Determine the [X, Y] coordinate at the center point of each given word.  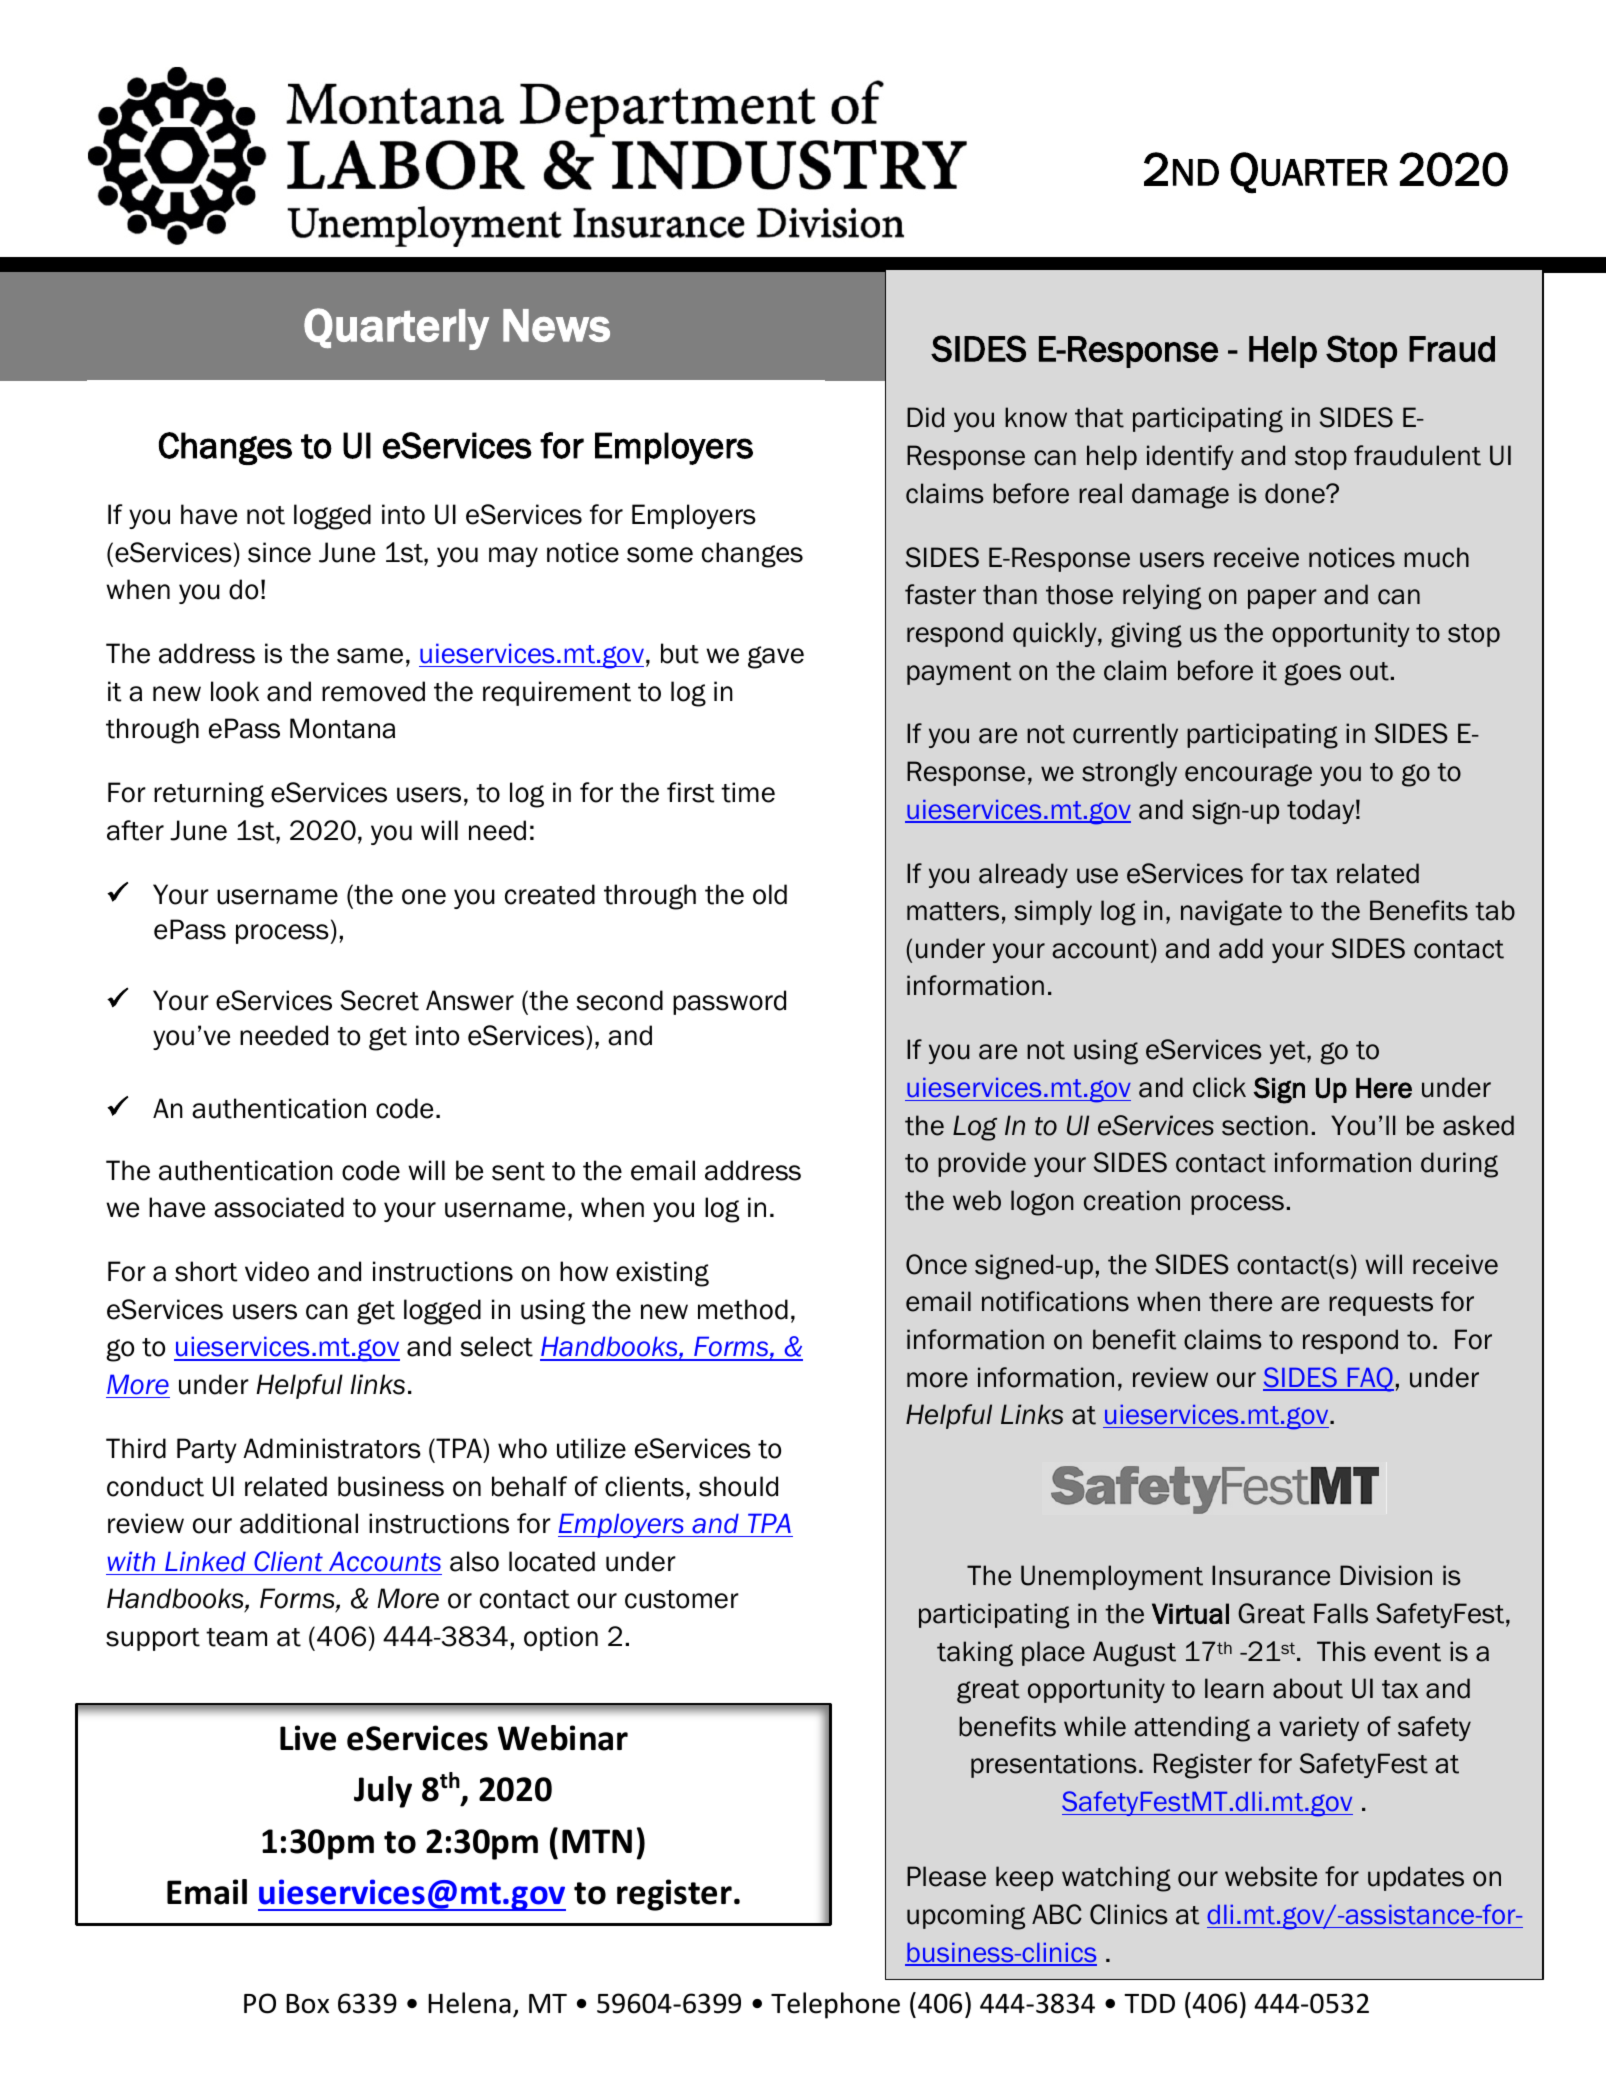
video [277, 1271]
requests [1381, 1304]
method [743, 1309]
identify [1190, 457]
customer [682, 1599]
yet [1289, 1052]
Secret [380, 1000]
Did [925, 417]
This [1341, 1651]
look [235, 691]
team [236, 1637]
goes [1312, 674]
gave [776, 657]
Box [307, 2004]
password [729, 1002]
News [556, 325]
